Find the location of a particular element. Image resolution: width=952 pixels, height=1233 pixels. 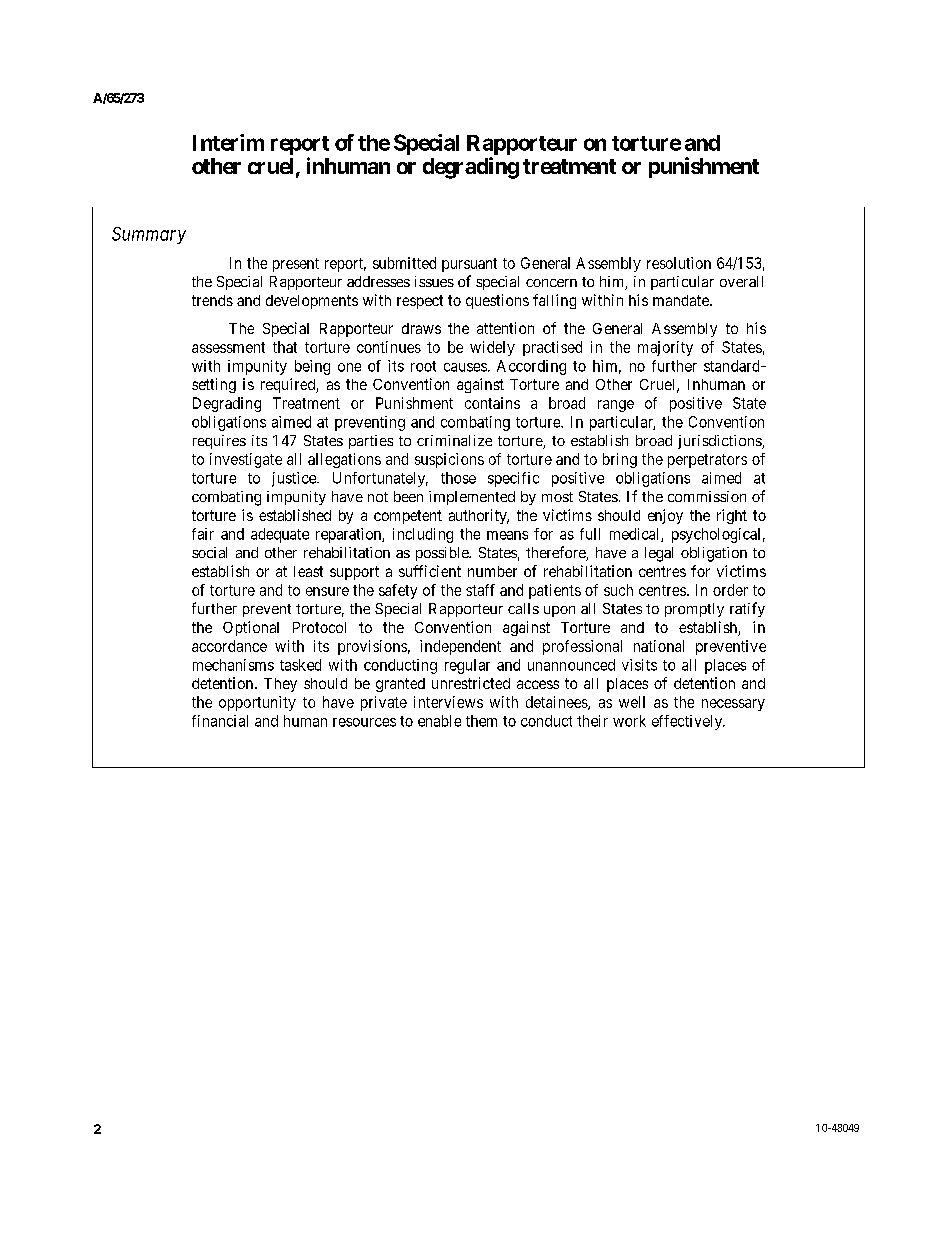

requires is located at coordinates (219, 442).
